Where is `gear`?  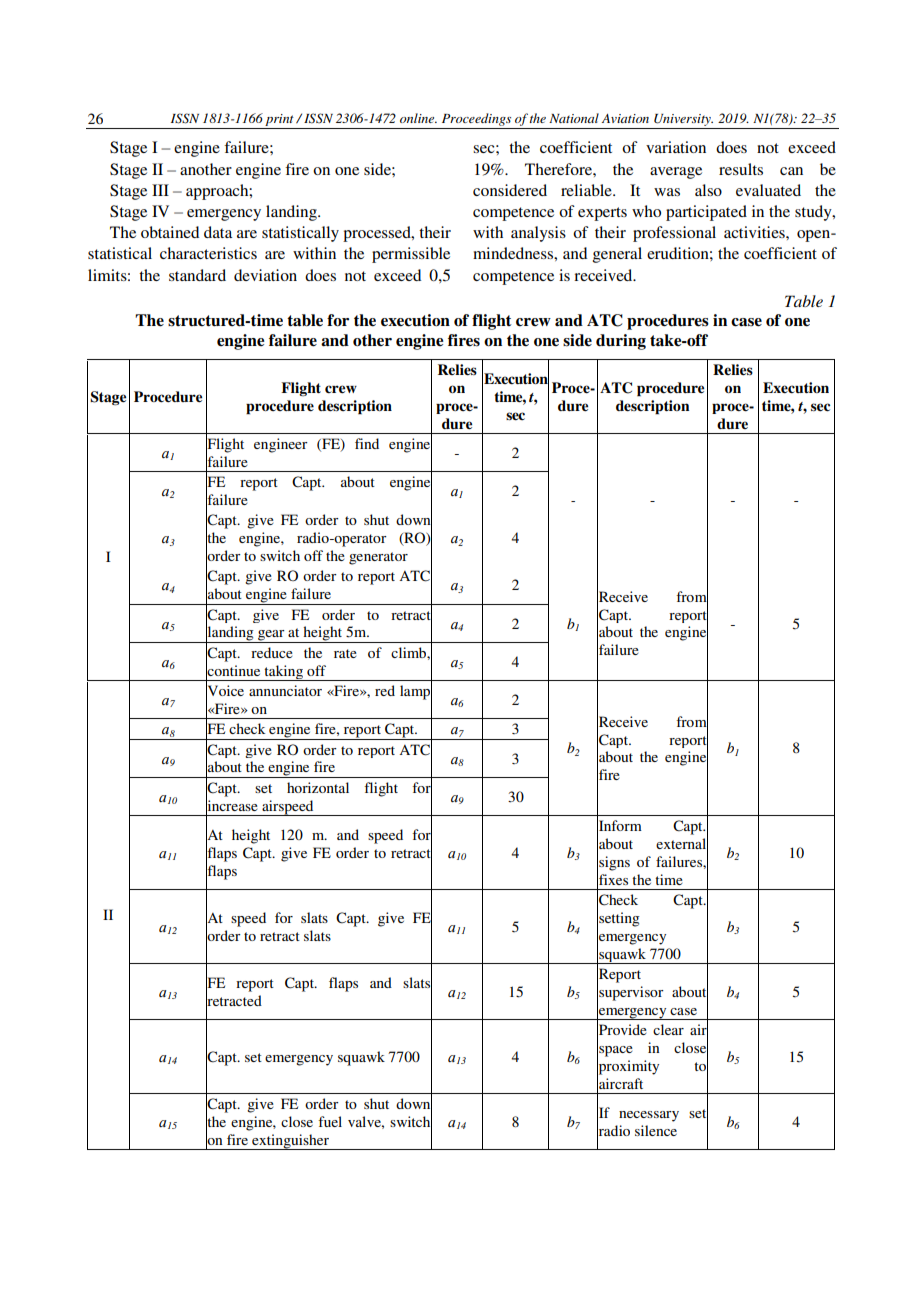
gear is located at coordinates (271, 636).
